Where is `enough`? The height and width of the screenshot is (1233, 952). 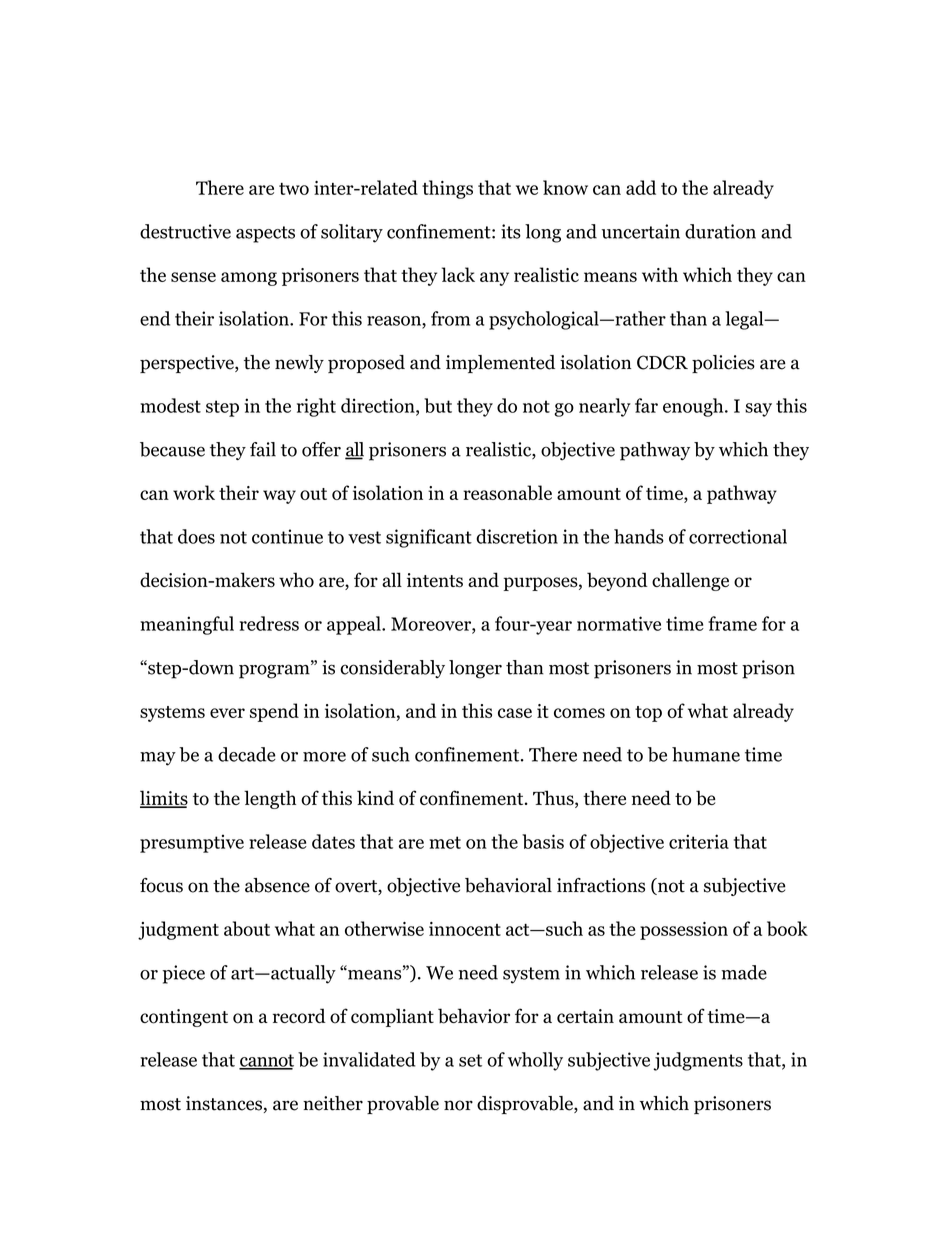 enough is located at coordinates (694, 407).
